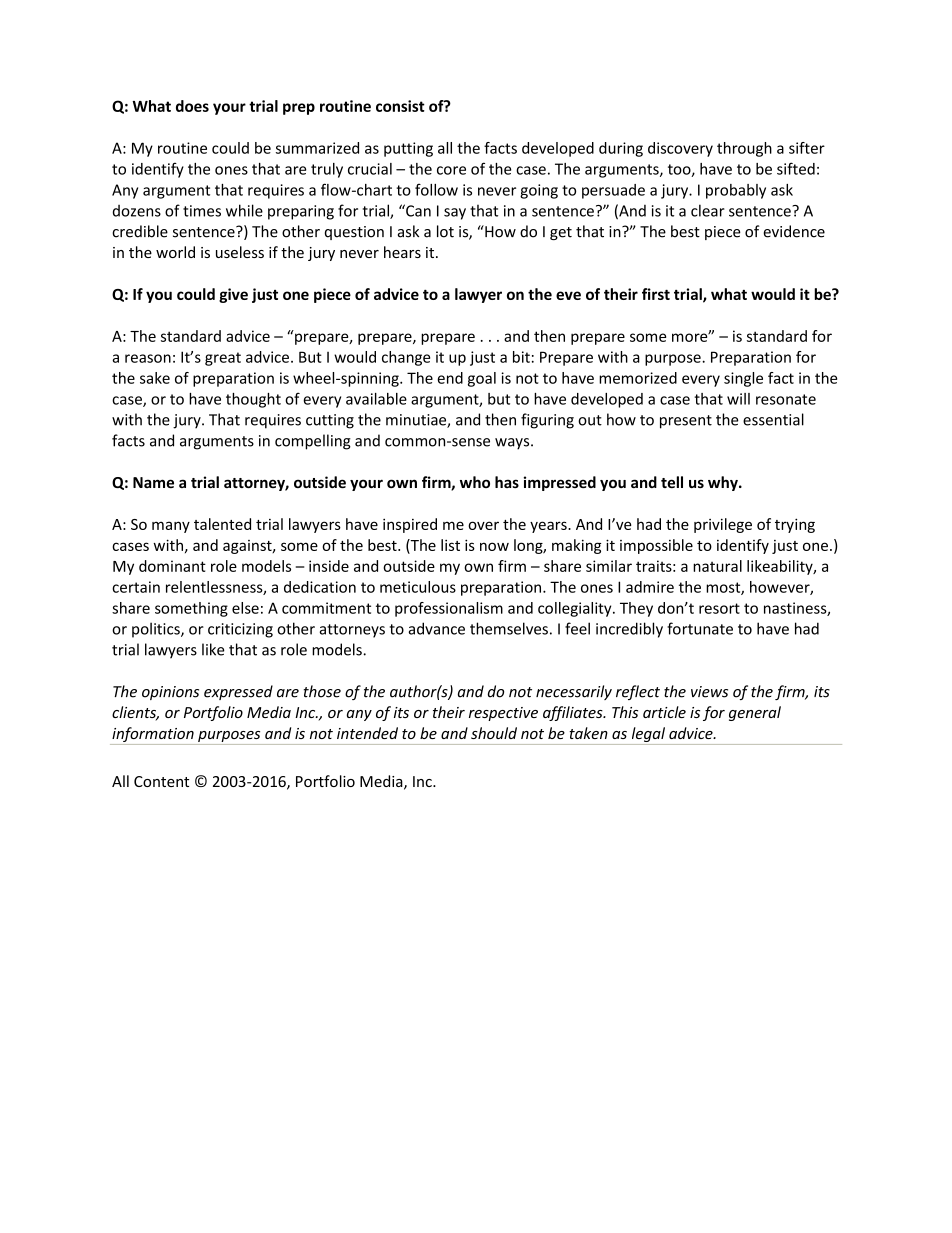  Describe the element at coordinates (794, 231) in the document. I see `evidence` at that location.
